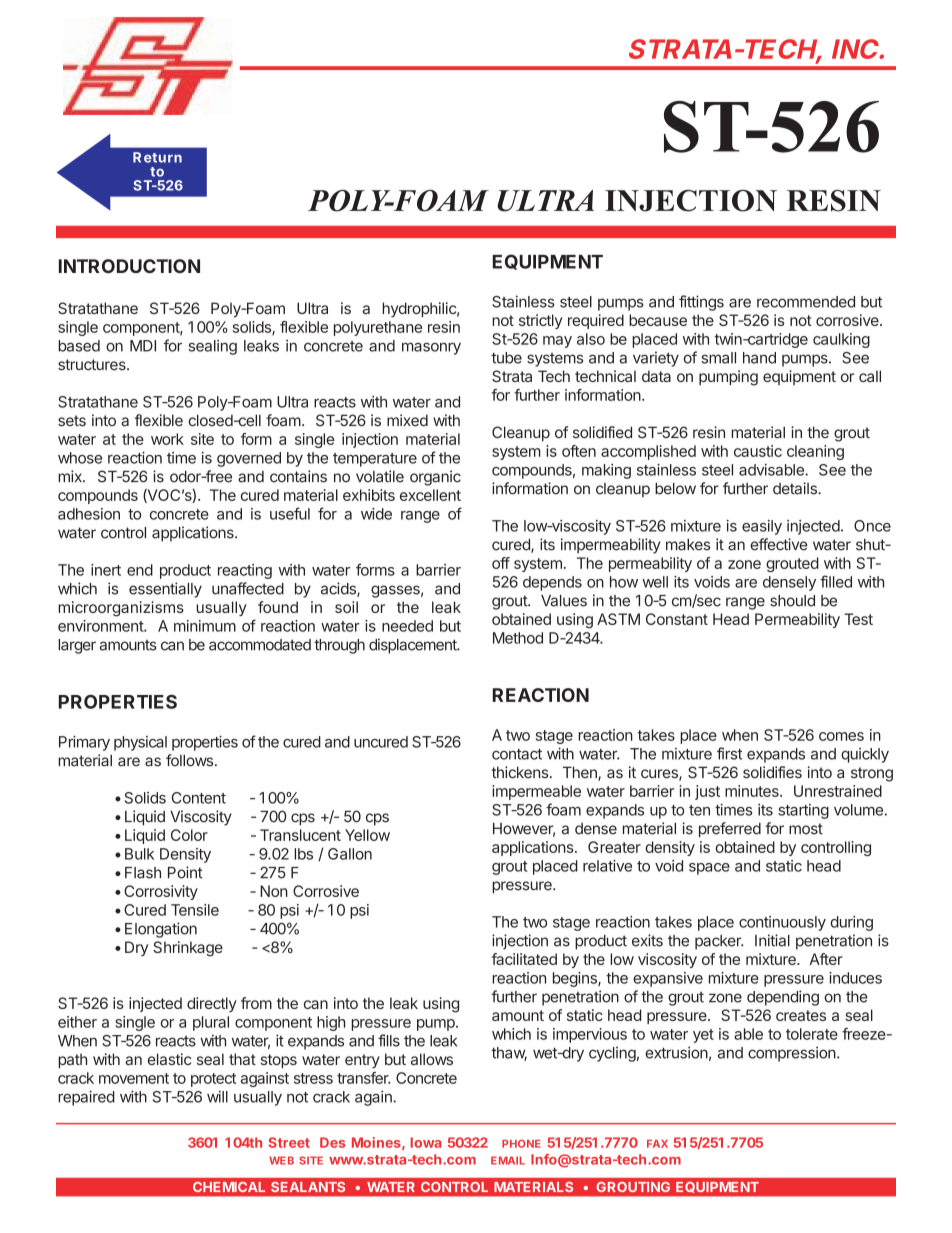  I want to click on Return, so click(157, 157).
